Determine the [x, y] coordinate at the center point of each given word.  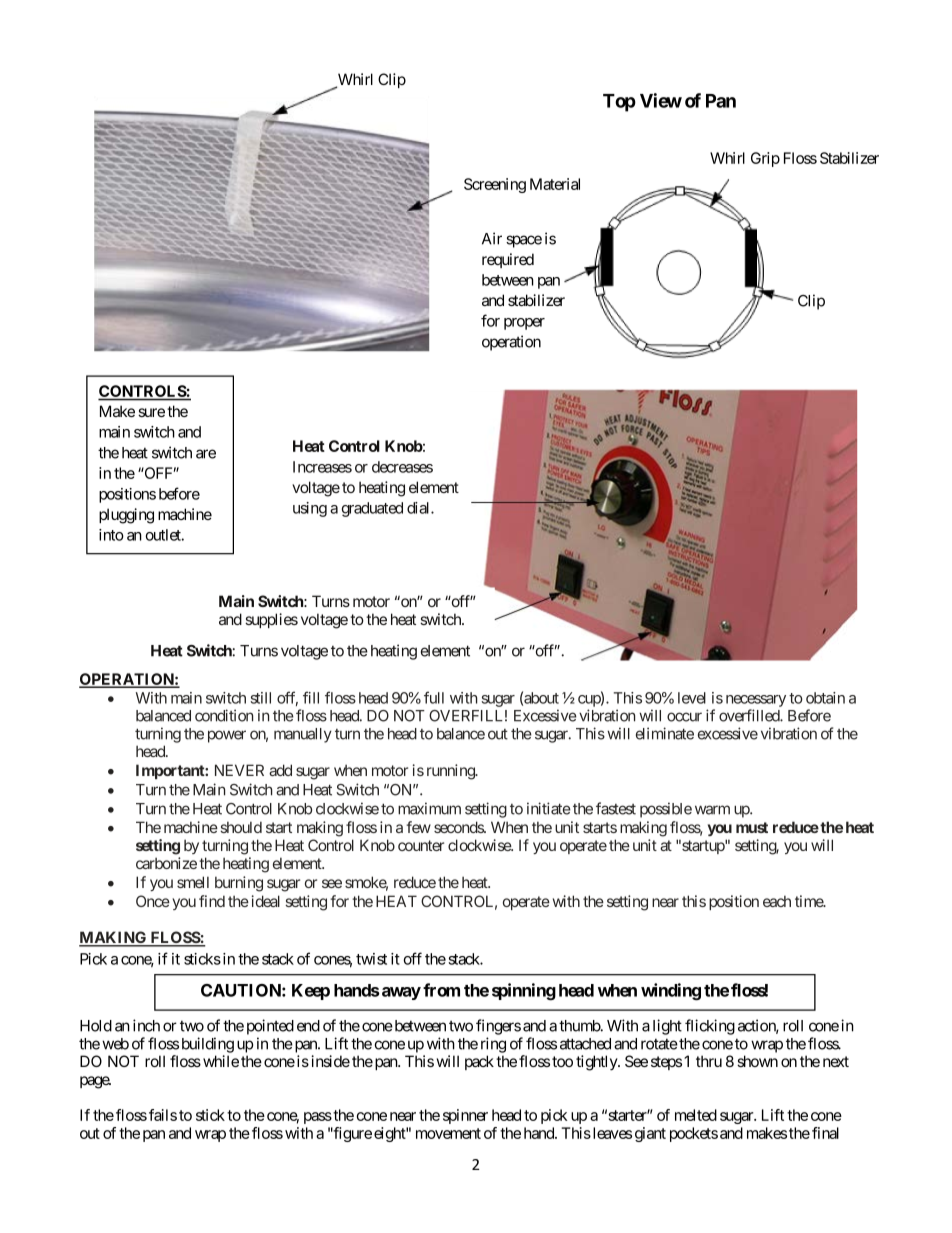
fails [163, 1115]
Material [555, 184]
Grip [765, 159]
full [434, 697]
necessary [756, 701]
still [261, 698]
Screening [495, 185]
